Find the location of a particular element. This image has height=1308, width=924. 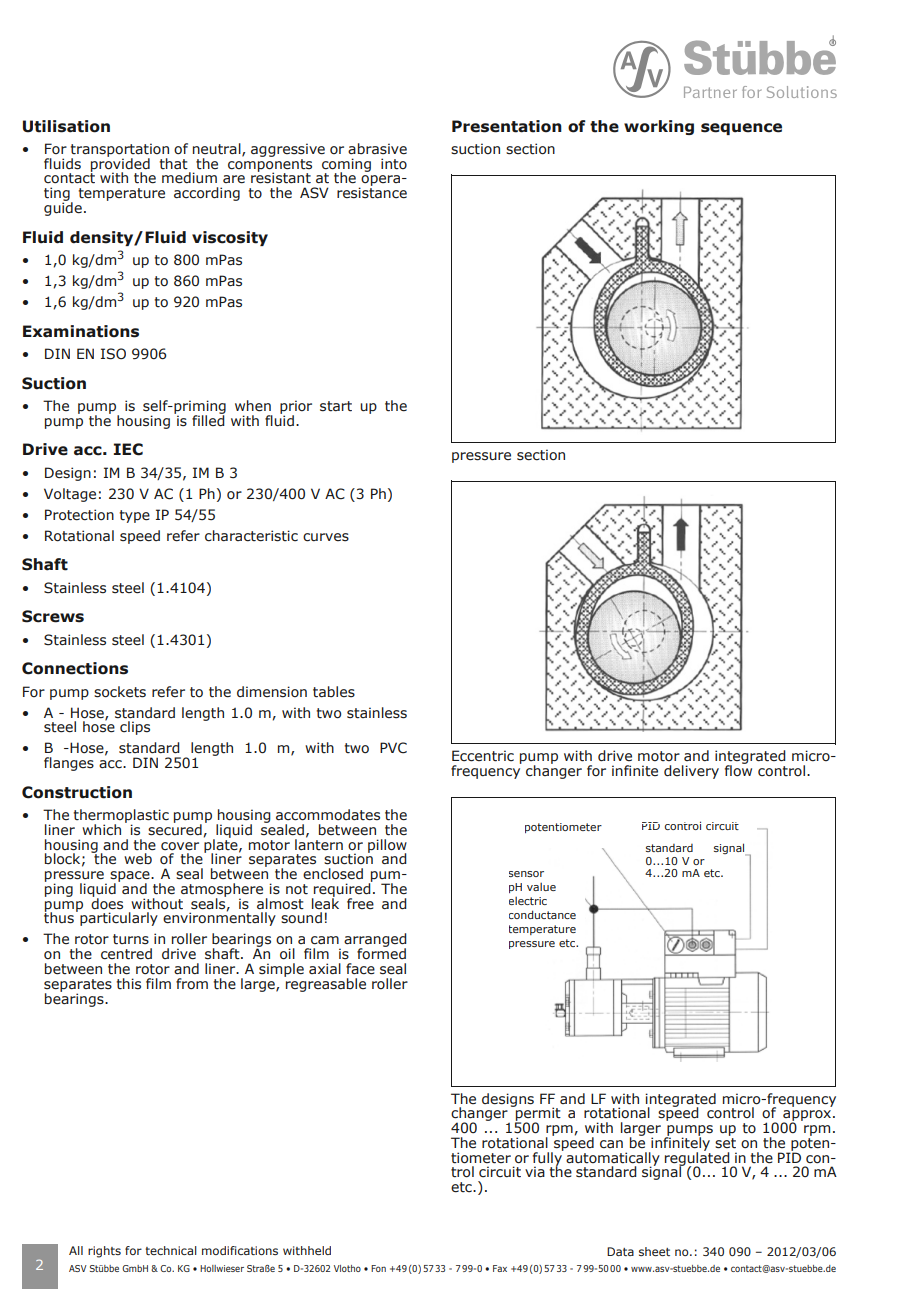

conductance is located at coordinates (542, 914).
